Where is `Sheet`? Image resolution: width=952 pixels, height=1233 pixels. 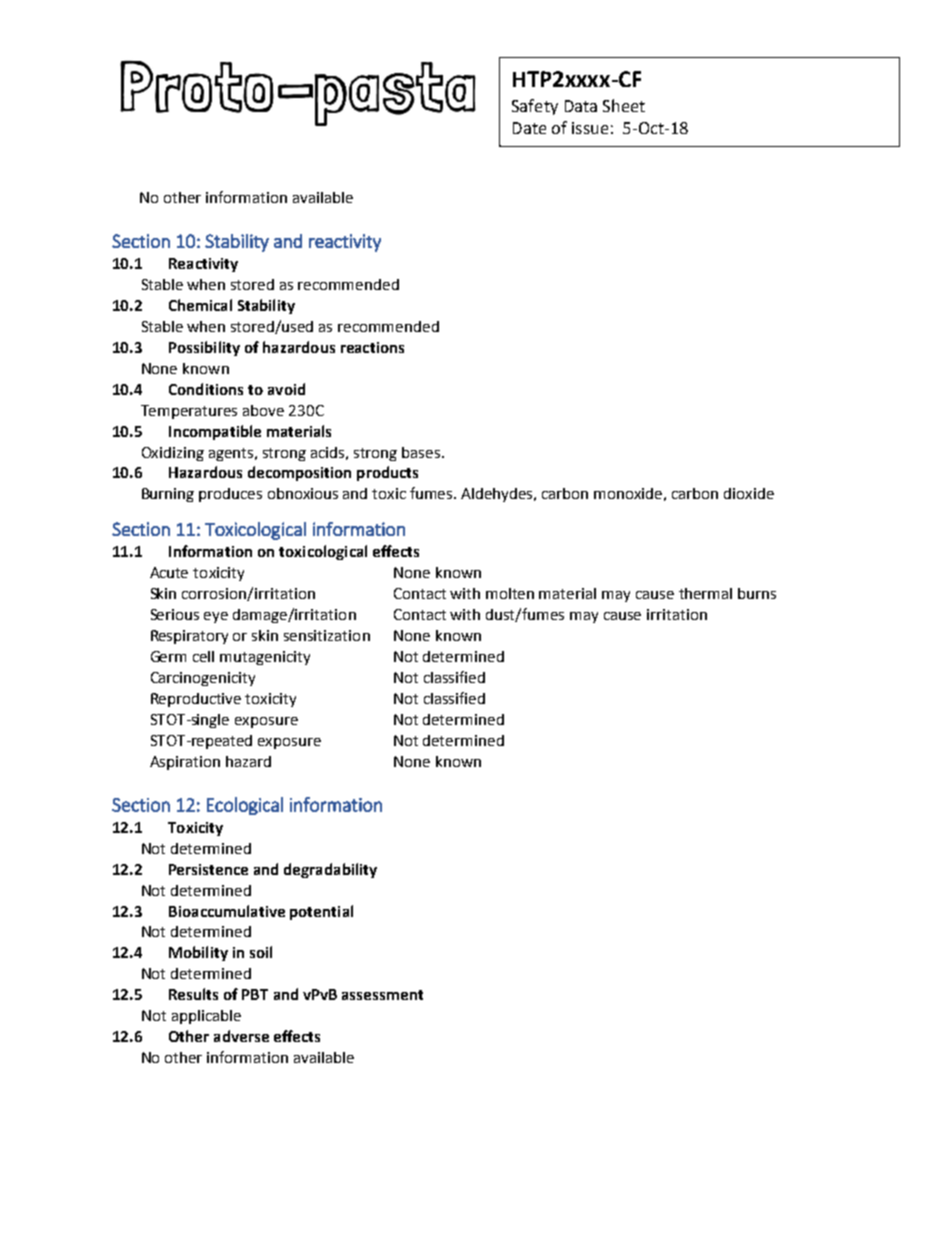 Sheet is located at coordinates (624, 105).
